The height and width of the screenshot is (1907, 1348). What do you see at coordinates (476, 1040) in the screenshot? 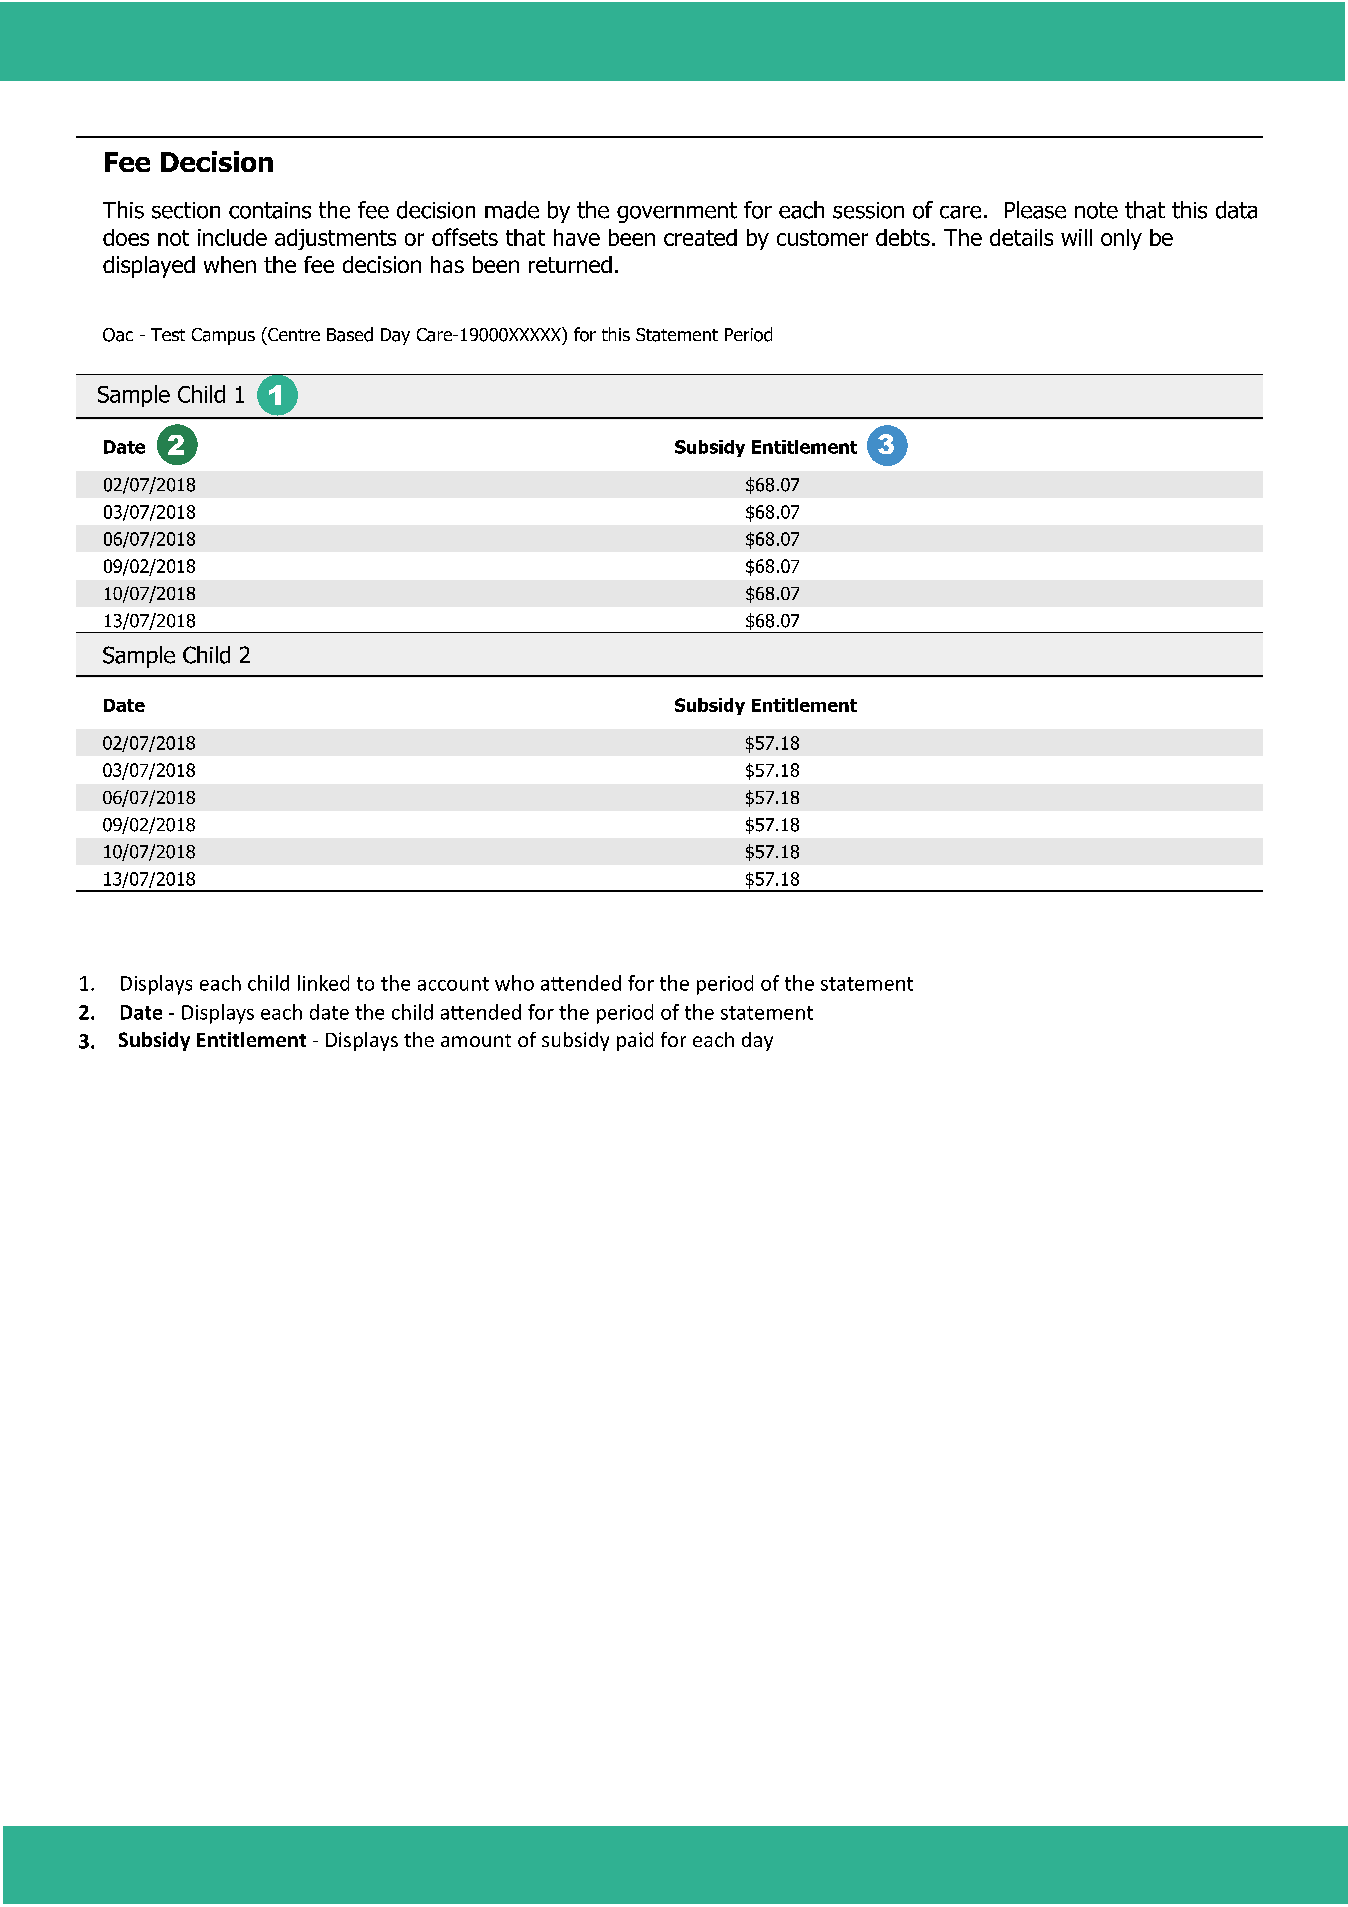
I see `amount` at bounding box center [476, 1040].
